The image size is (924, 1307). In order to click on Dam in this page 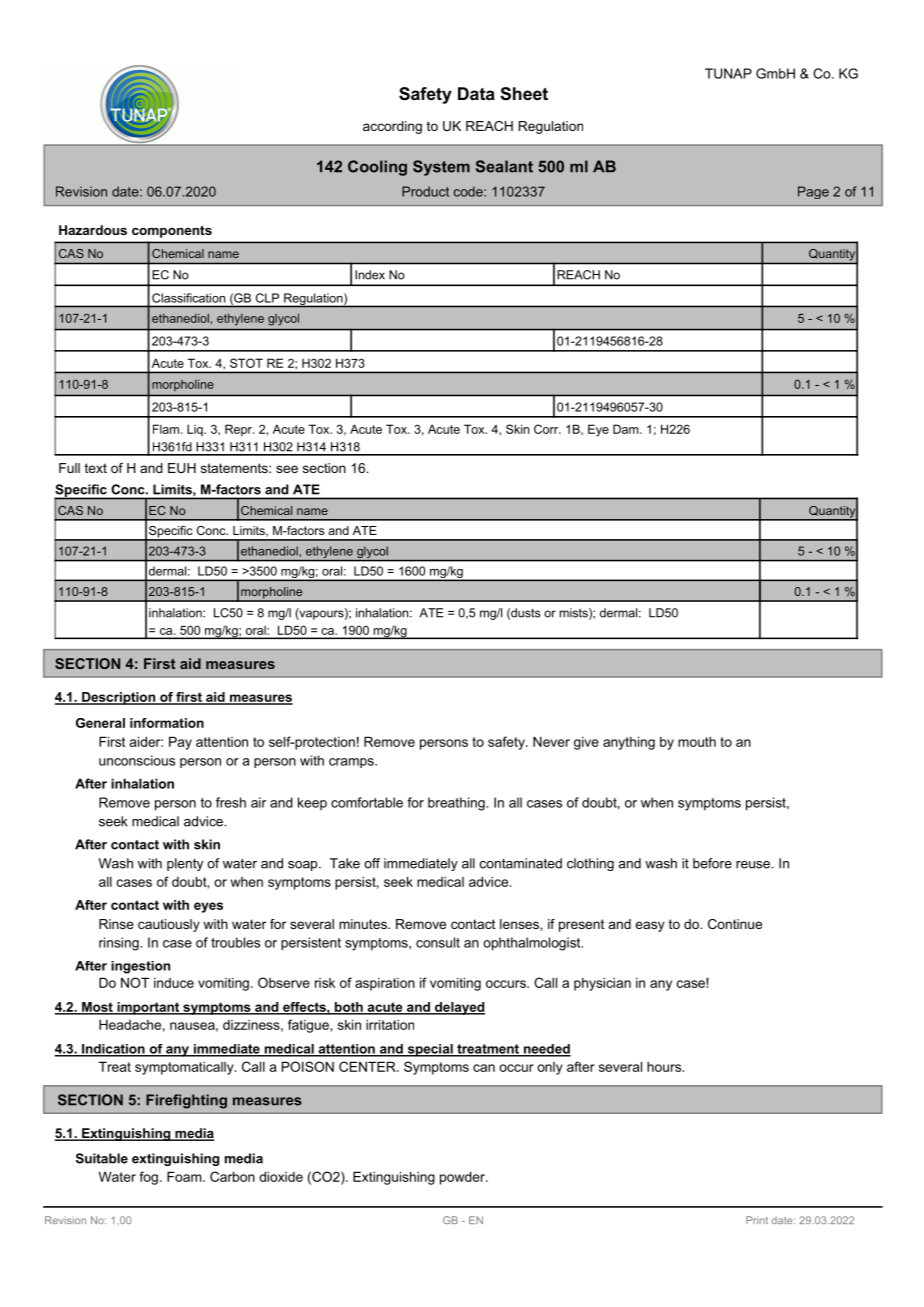, I will do `click(627, 429)`.
